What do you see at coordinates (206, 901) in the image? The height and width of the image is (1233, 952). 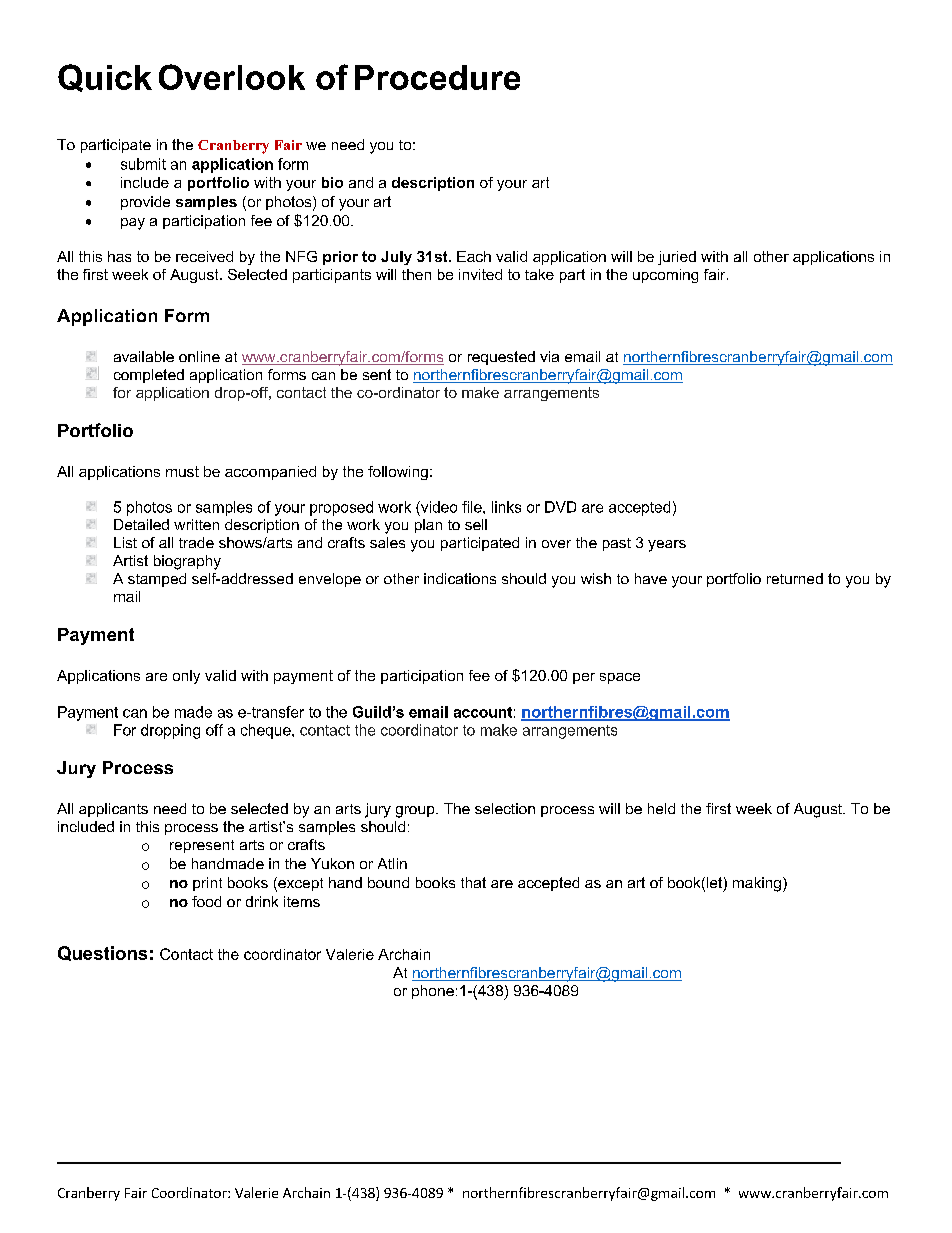 I see `food` at bounding box center [206, 901].
